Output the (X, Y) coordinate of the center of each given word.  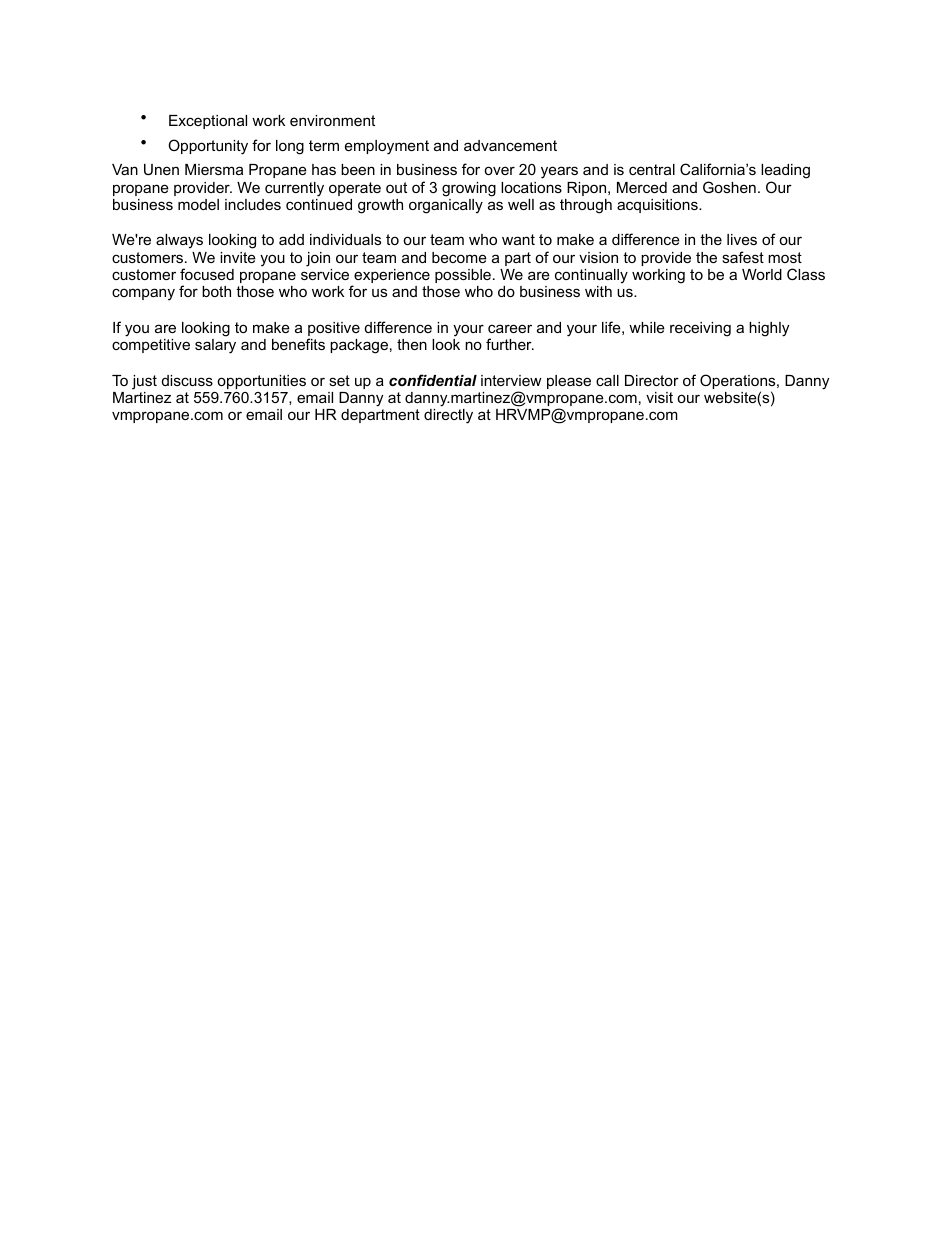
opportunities (261, 382)
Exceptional (208, 122)
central (652, 169)
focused (207, 274)
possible (463, 276)
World (762, 274)
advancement (510, 145)
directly (448, 416)
